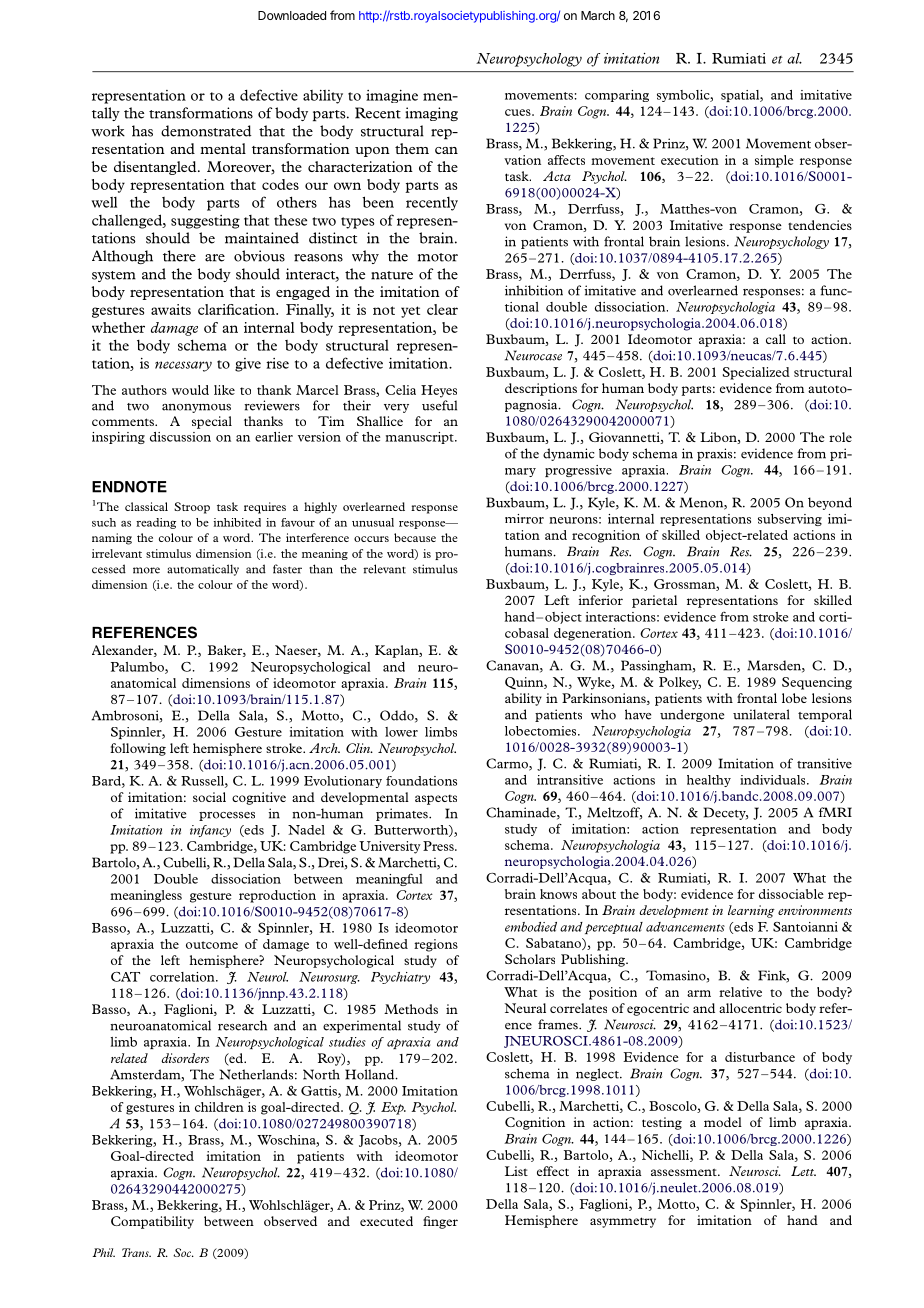 The image size is (924, 1308). What do you see at coordinates (206, 131) in the page?
I see `demonstrated` at bounding box center [206, 131].
